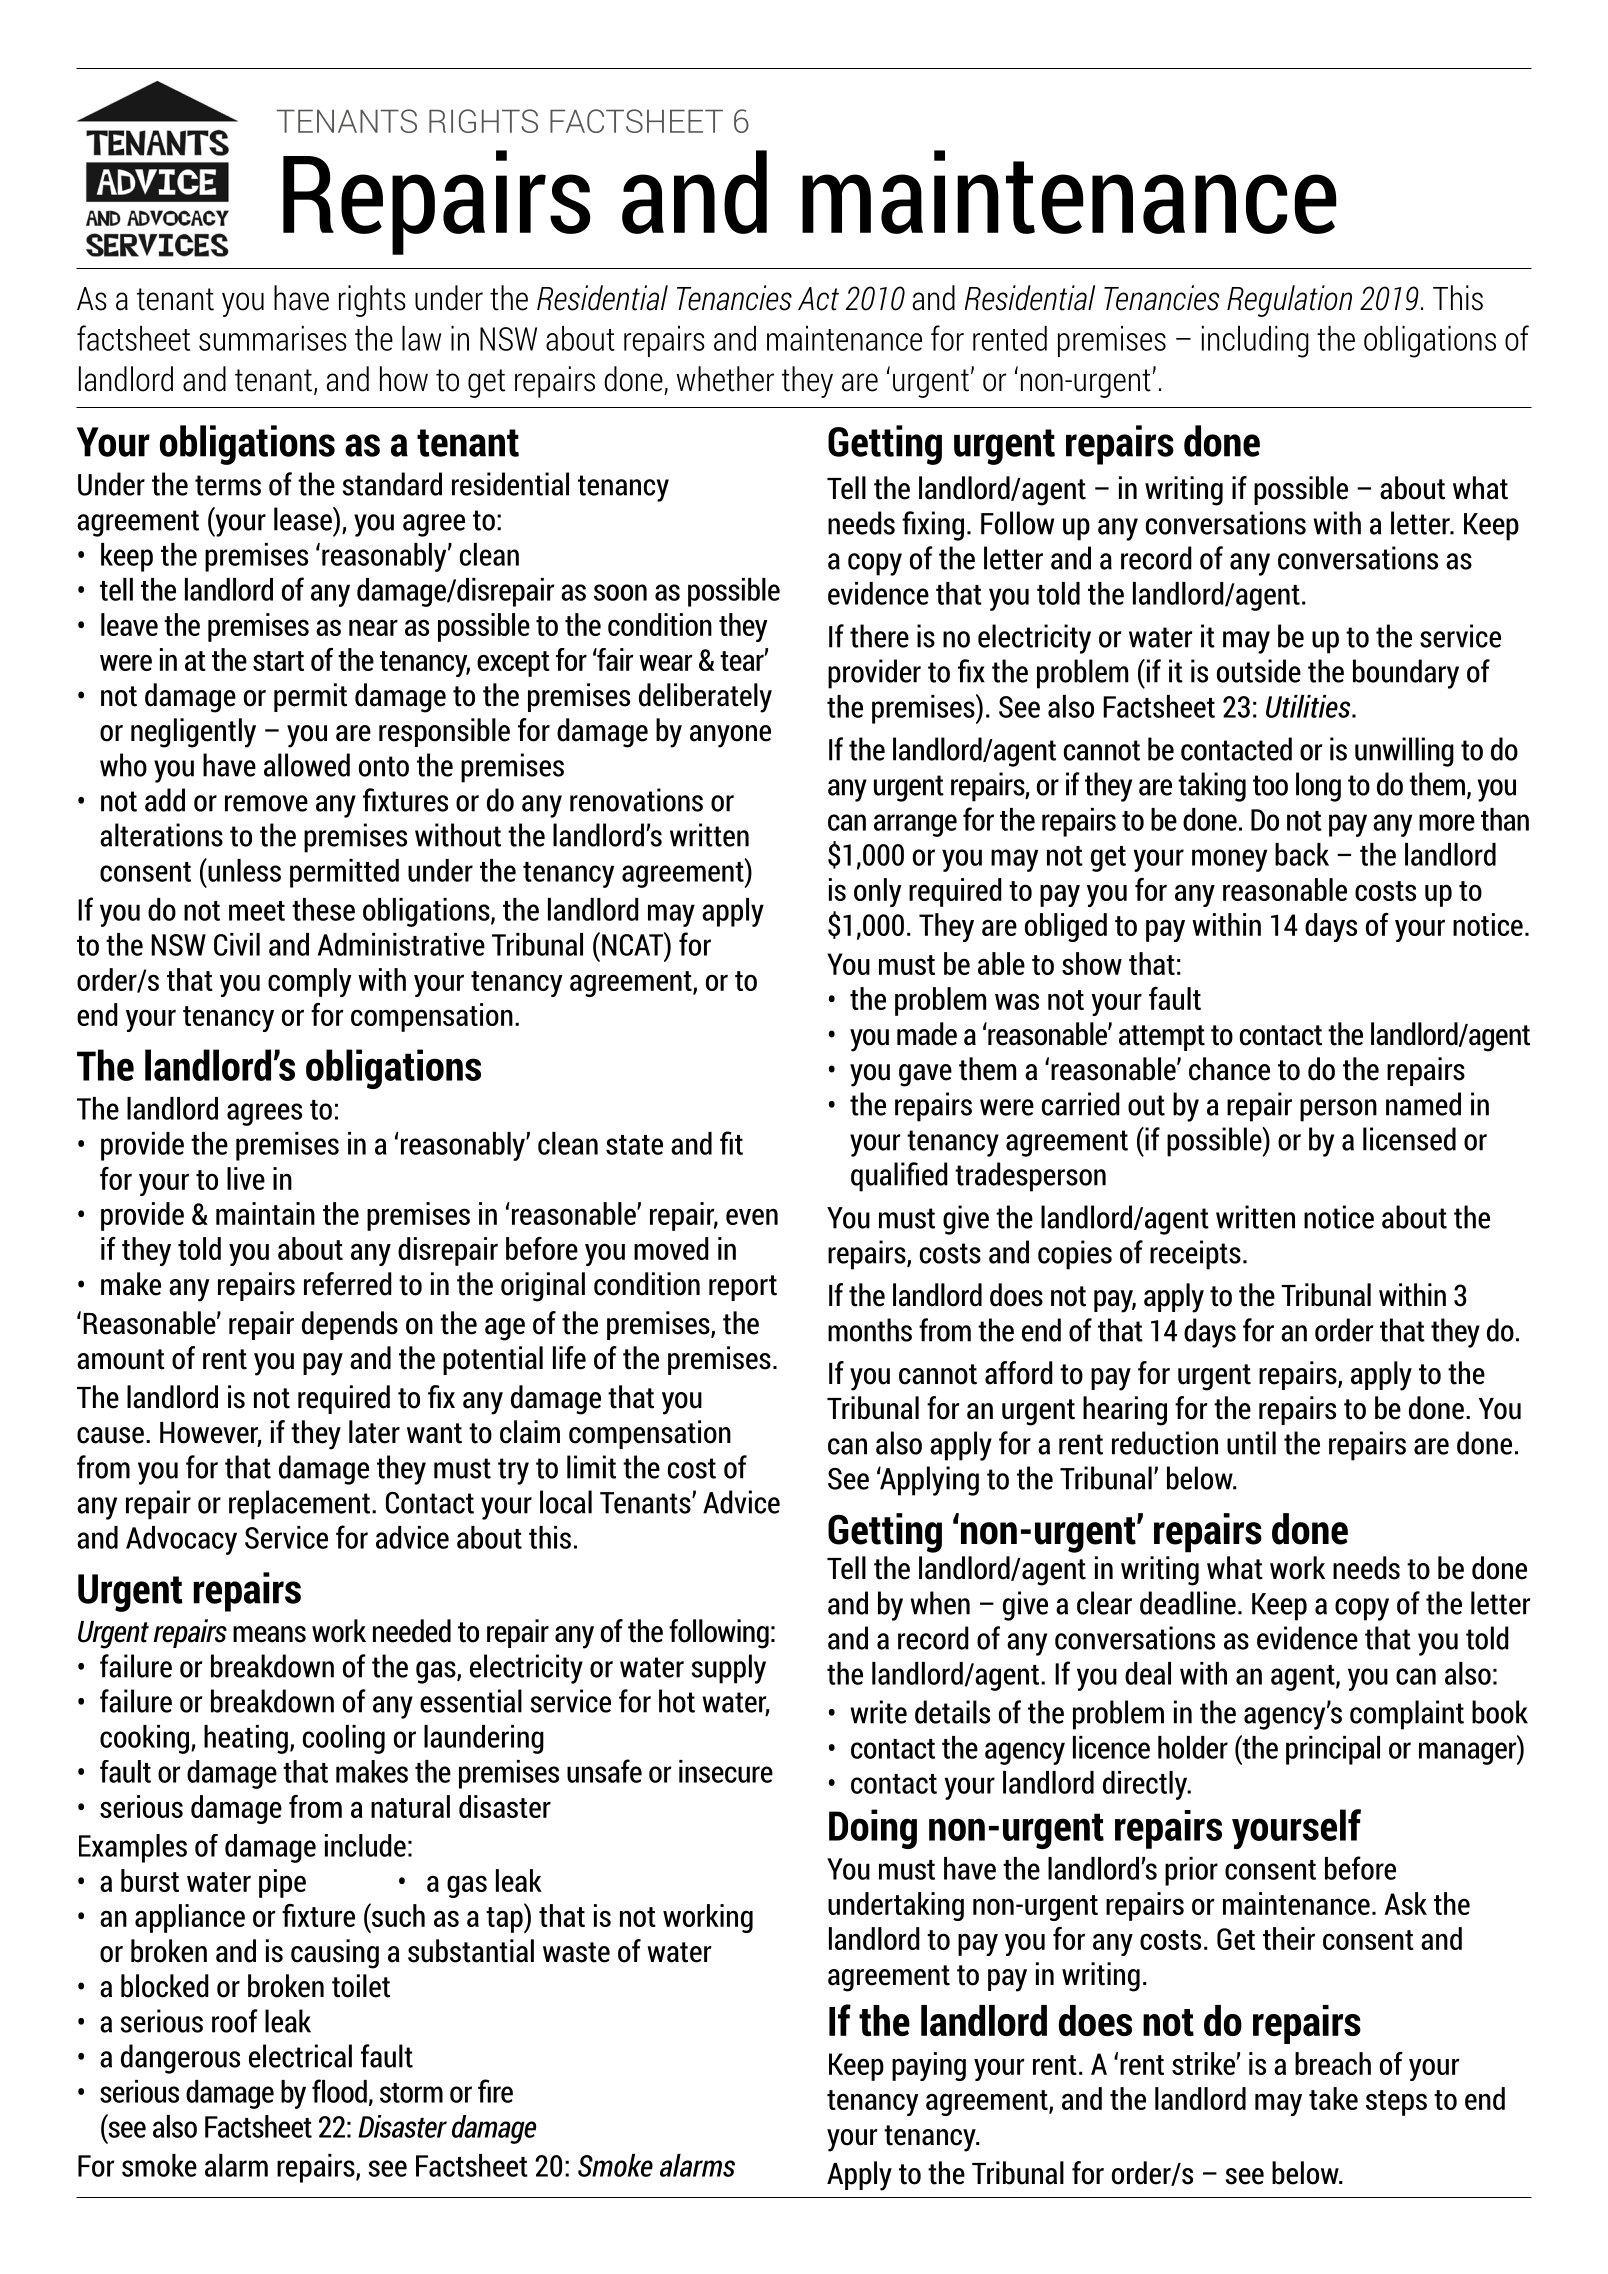 This screenshot has width=1608, height=2274. I want to click on whether, so click(725, 379).
